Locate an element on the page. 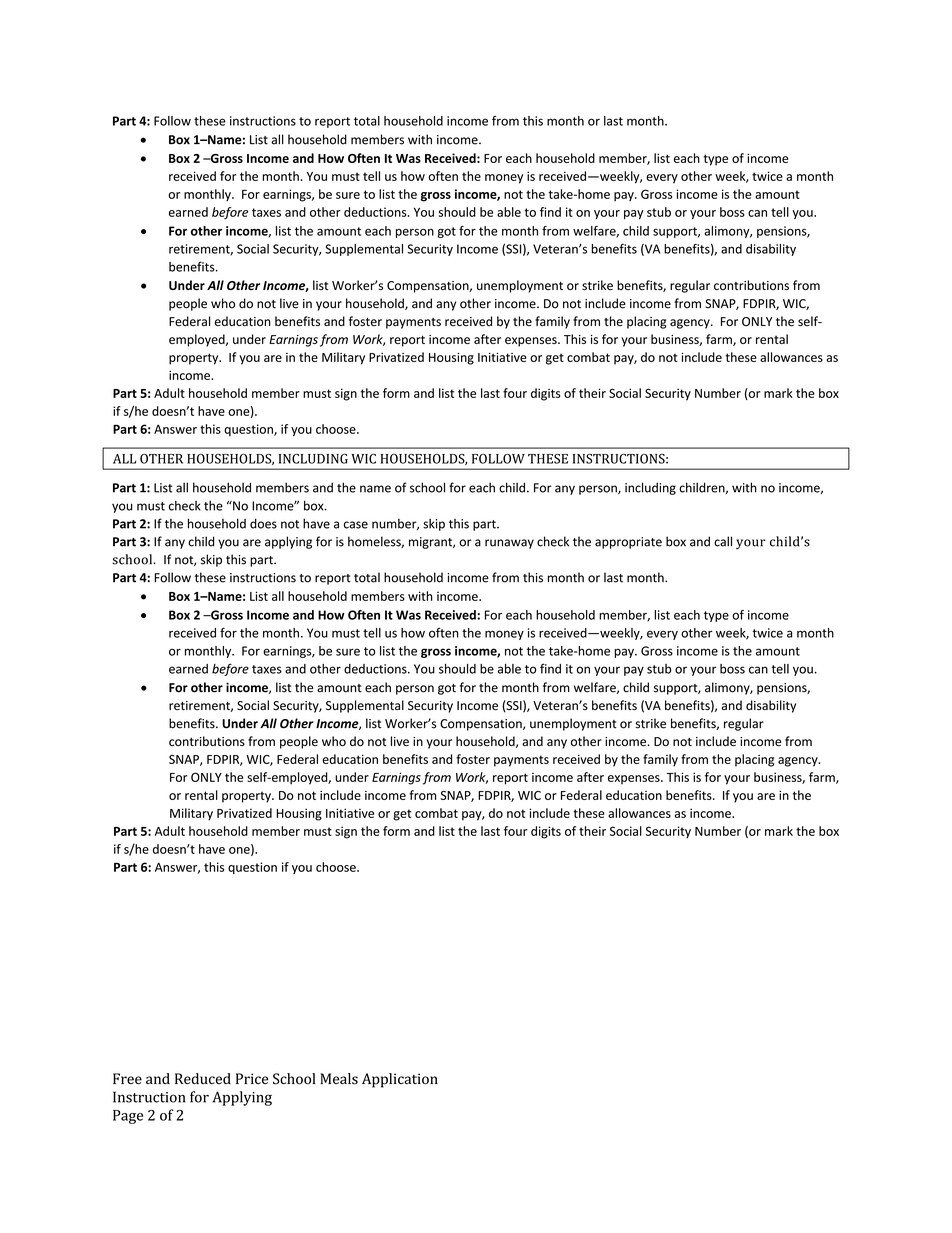 This page has width=952, height=1233. case is located at coordinates (356, 525).
